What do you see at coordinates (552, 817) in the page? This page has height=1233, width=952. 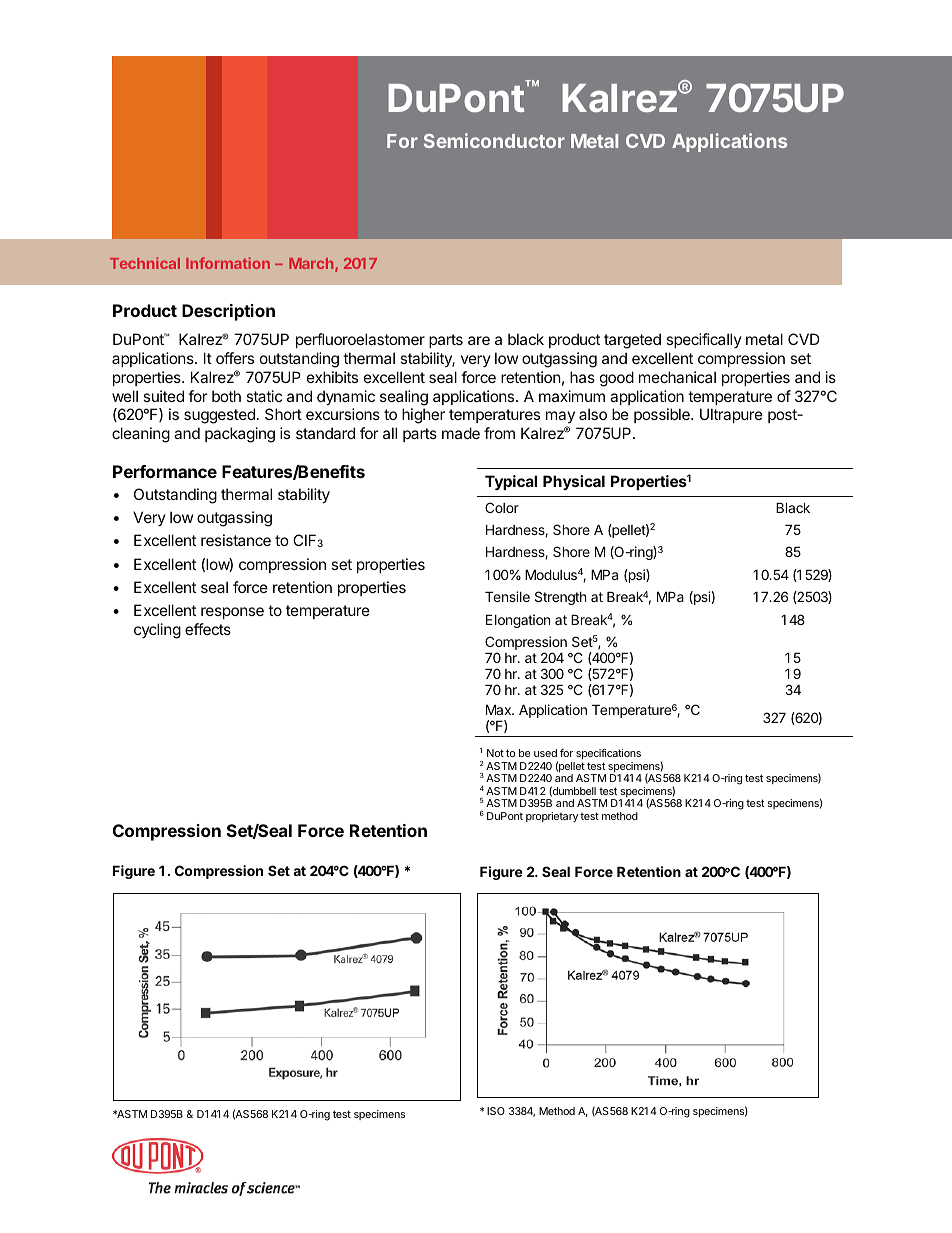 I see `proprietary` at bounding box center [552, 817].
